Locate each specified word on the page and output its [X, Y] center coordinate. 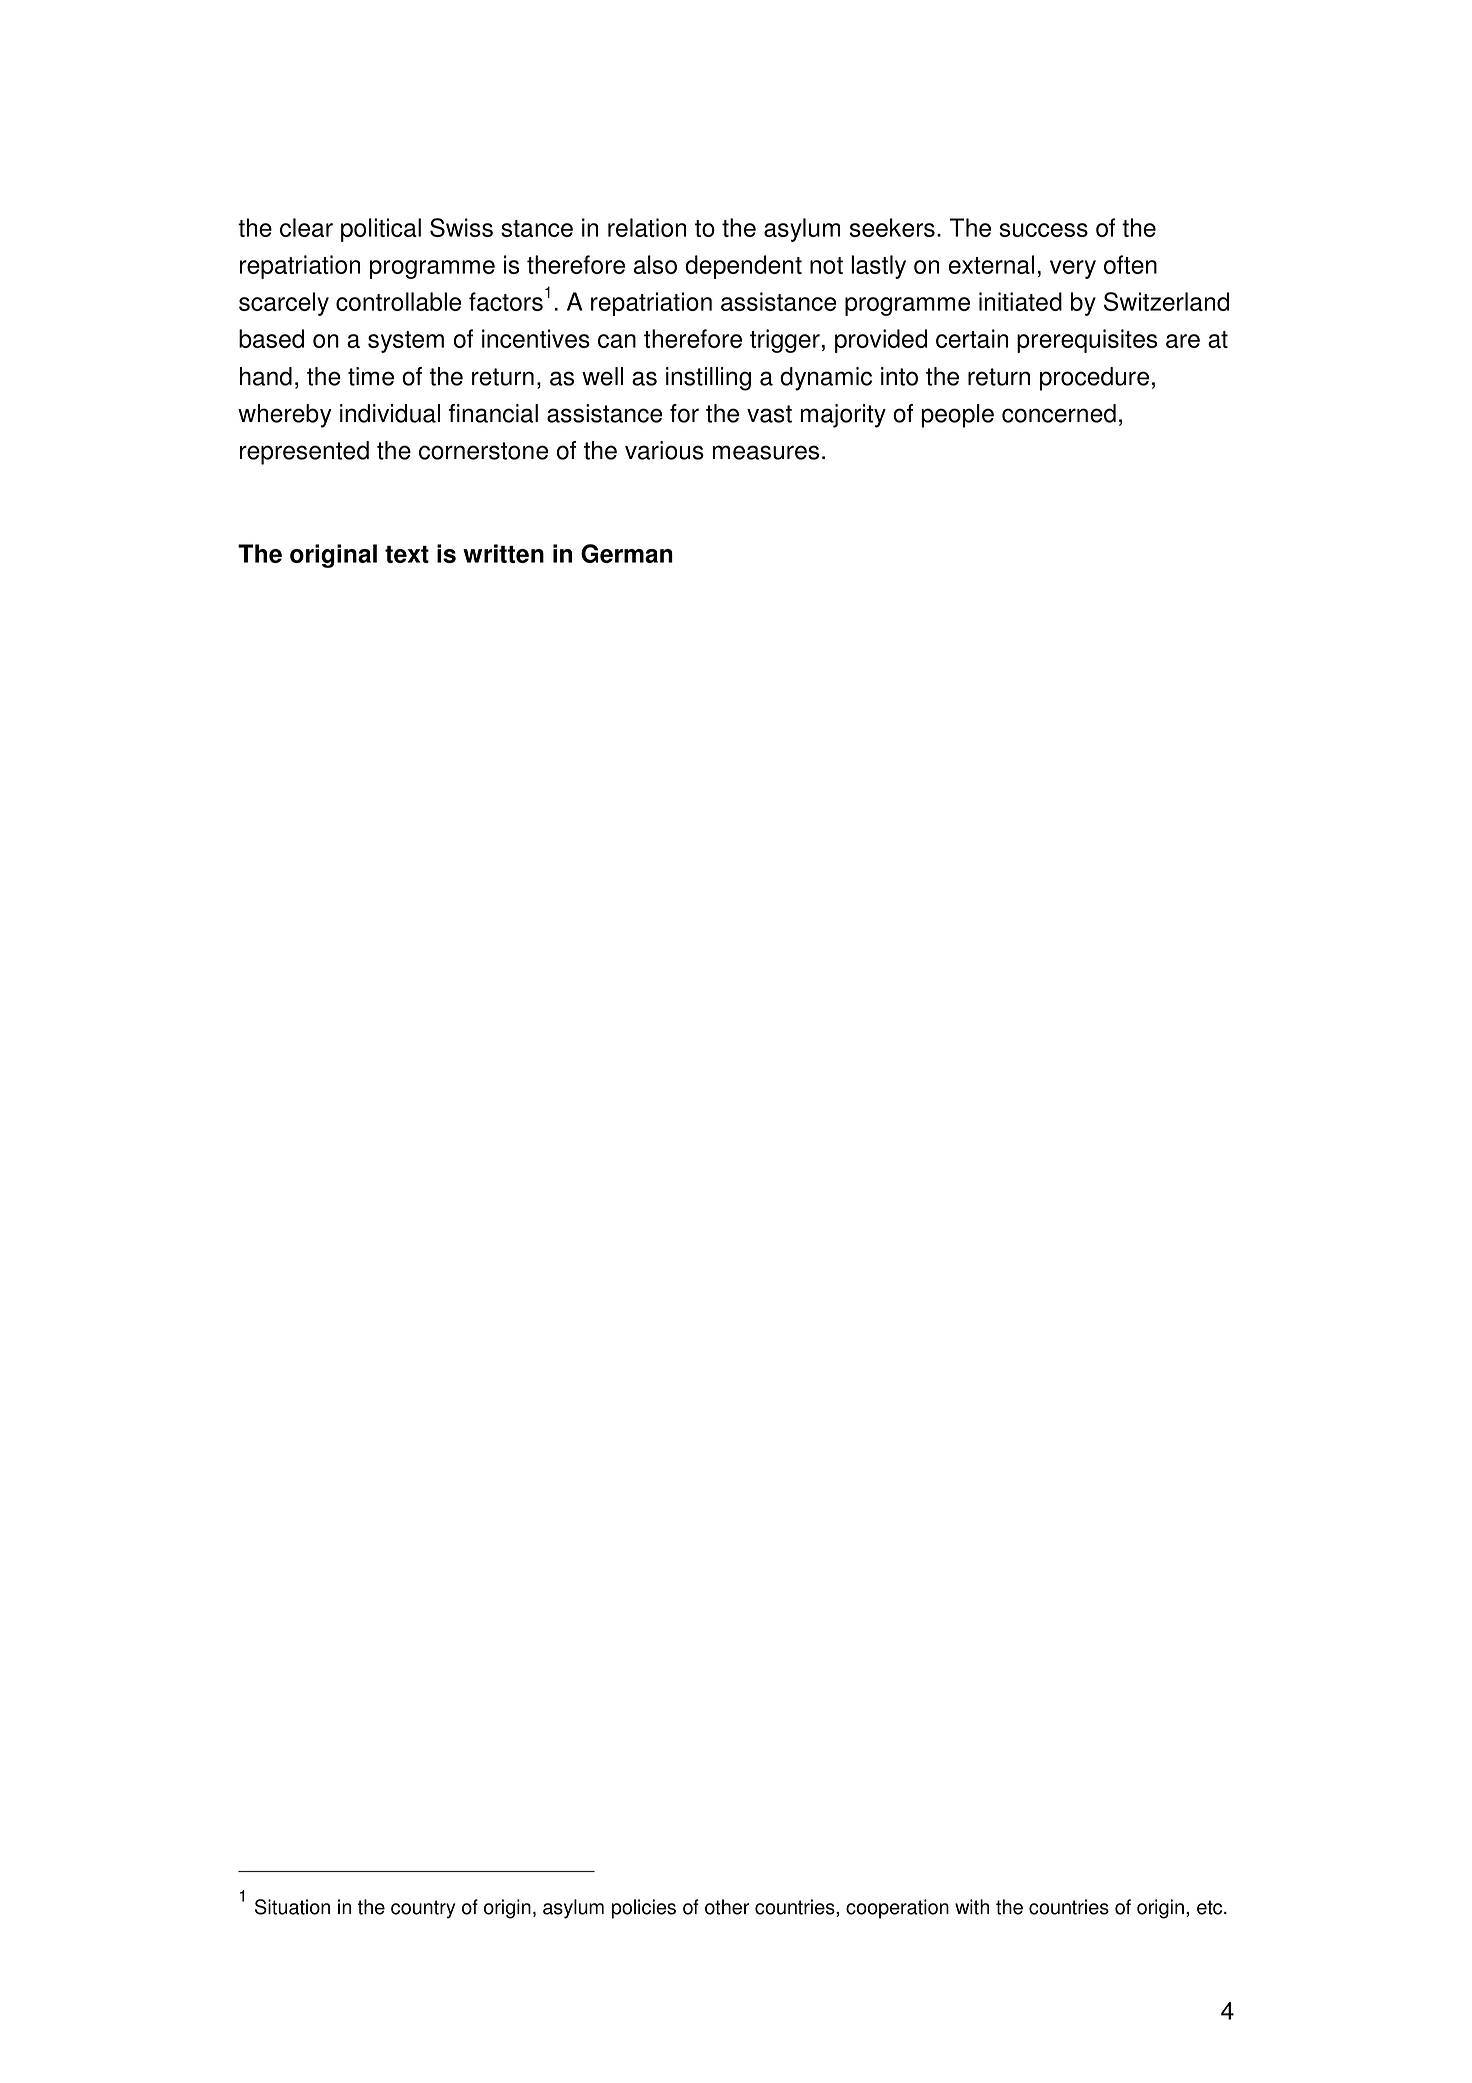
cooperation [897, 1909]
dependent [743, 267]
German [627, 553]
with [972, 1907]
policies [644, 1909]
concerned [1059, 413]
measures [766, 452]
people [957, 416]
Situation [292, 1907]
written [503, 553]
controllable [398, 301]
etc [1211, 1907]
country [423, 1909]
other [727, 1907]
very [1073, 269]
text [407, 554]
